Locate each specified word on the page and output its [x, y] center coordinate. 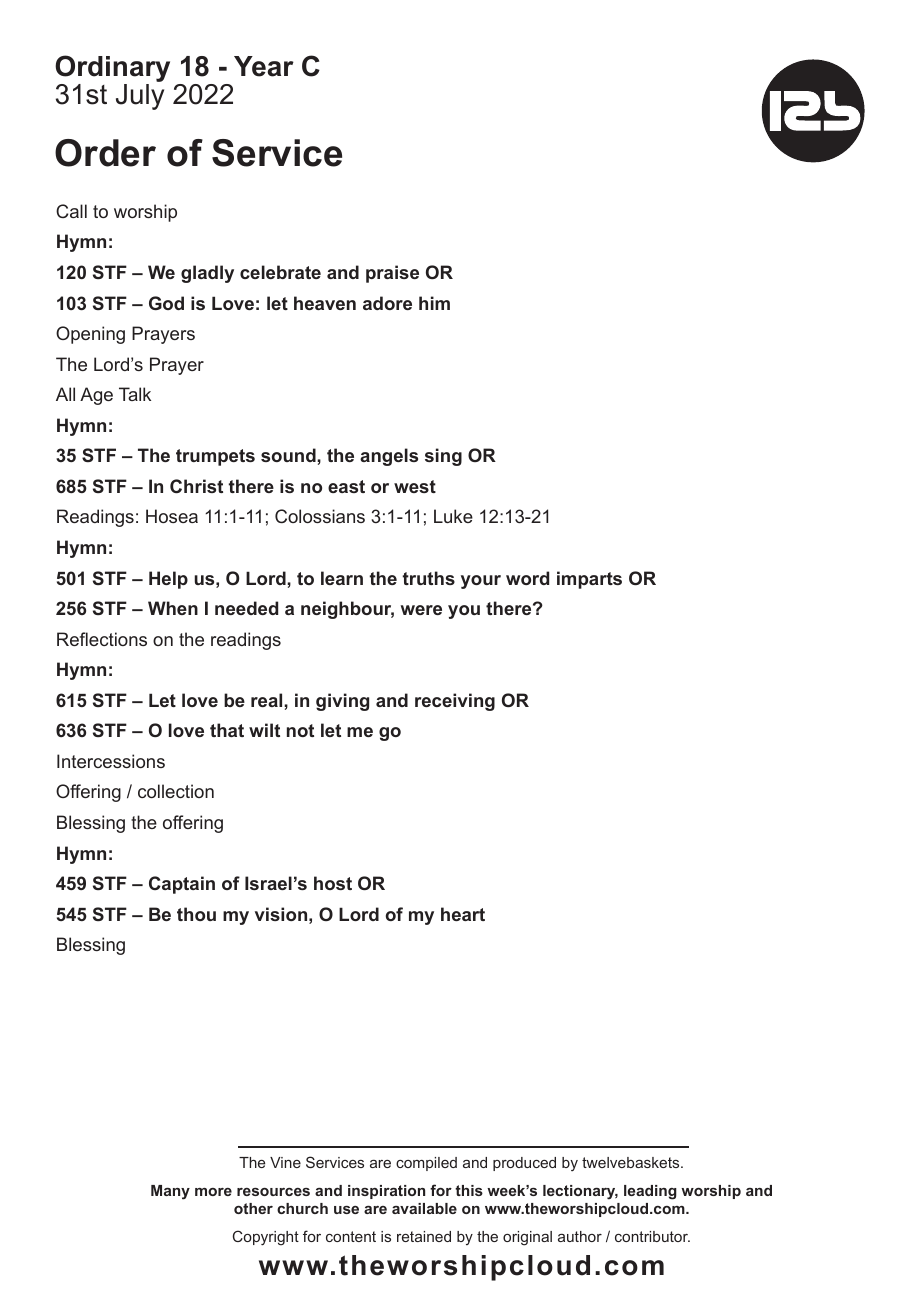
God [166, 303]
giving [342, 702]
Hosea [172, 516]
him [434, 303]
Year [264, 66]
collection [176, 791]
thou [196, 914]
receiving [455, 702]
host [333, 883]
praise [392, 274]
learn [342, 578]
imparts [589, 580]
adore [387, 303]
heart [463, 914]
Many [170, 1192]
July [140, 97]
